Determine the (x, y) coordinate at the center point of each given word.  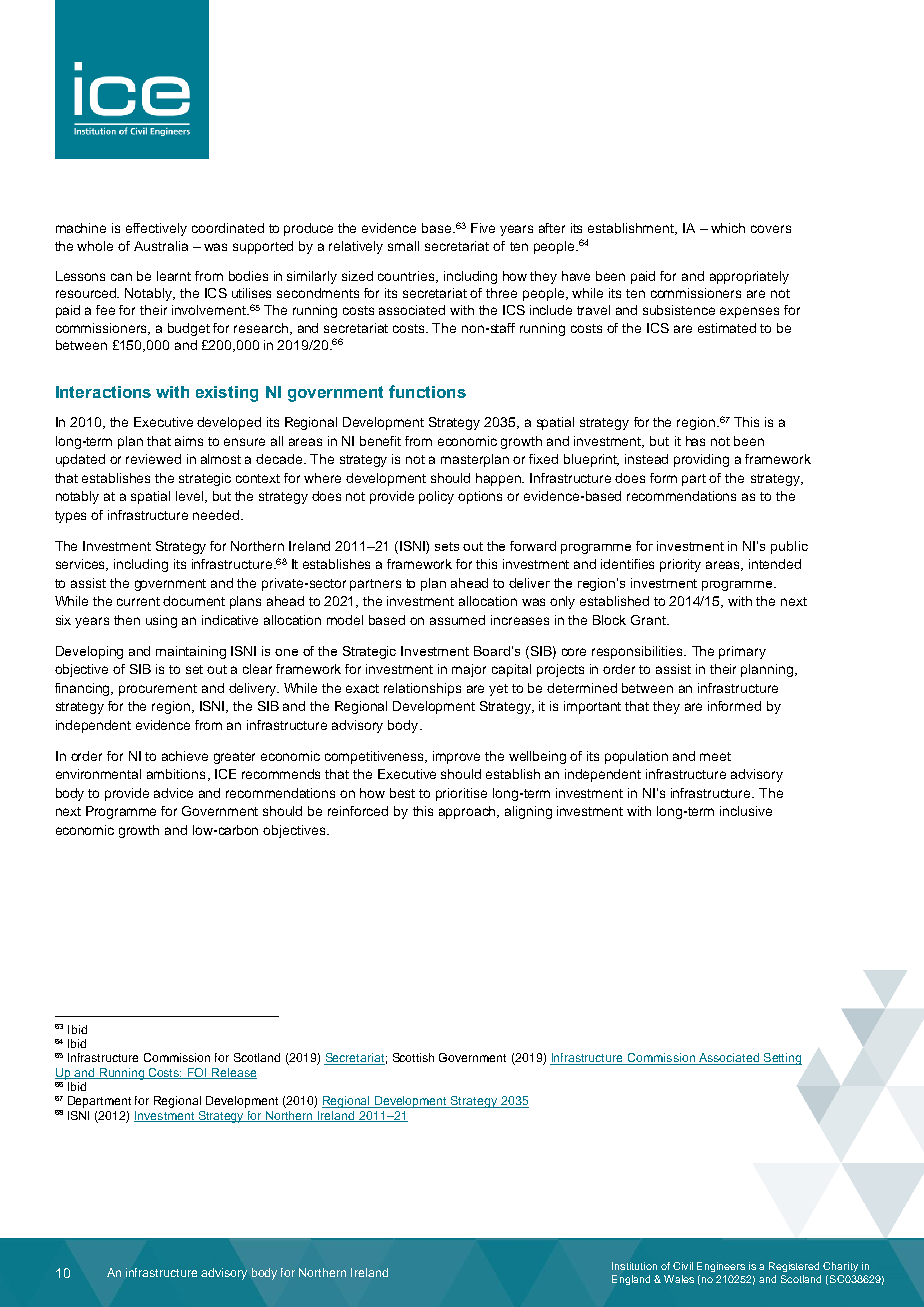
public (789, 547)
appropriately (749, 277)
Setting (781, 1059)
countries (407, 277)
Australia (161, 246)
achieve (185, 756)
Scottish (413, 1057)
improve (456, 757)
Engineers (721, 1267)
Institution (634, 1266)
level (191, 497)
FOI (197, 1073)
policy (436, 497)
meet (715, 756)
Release (233, 1073)
